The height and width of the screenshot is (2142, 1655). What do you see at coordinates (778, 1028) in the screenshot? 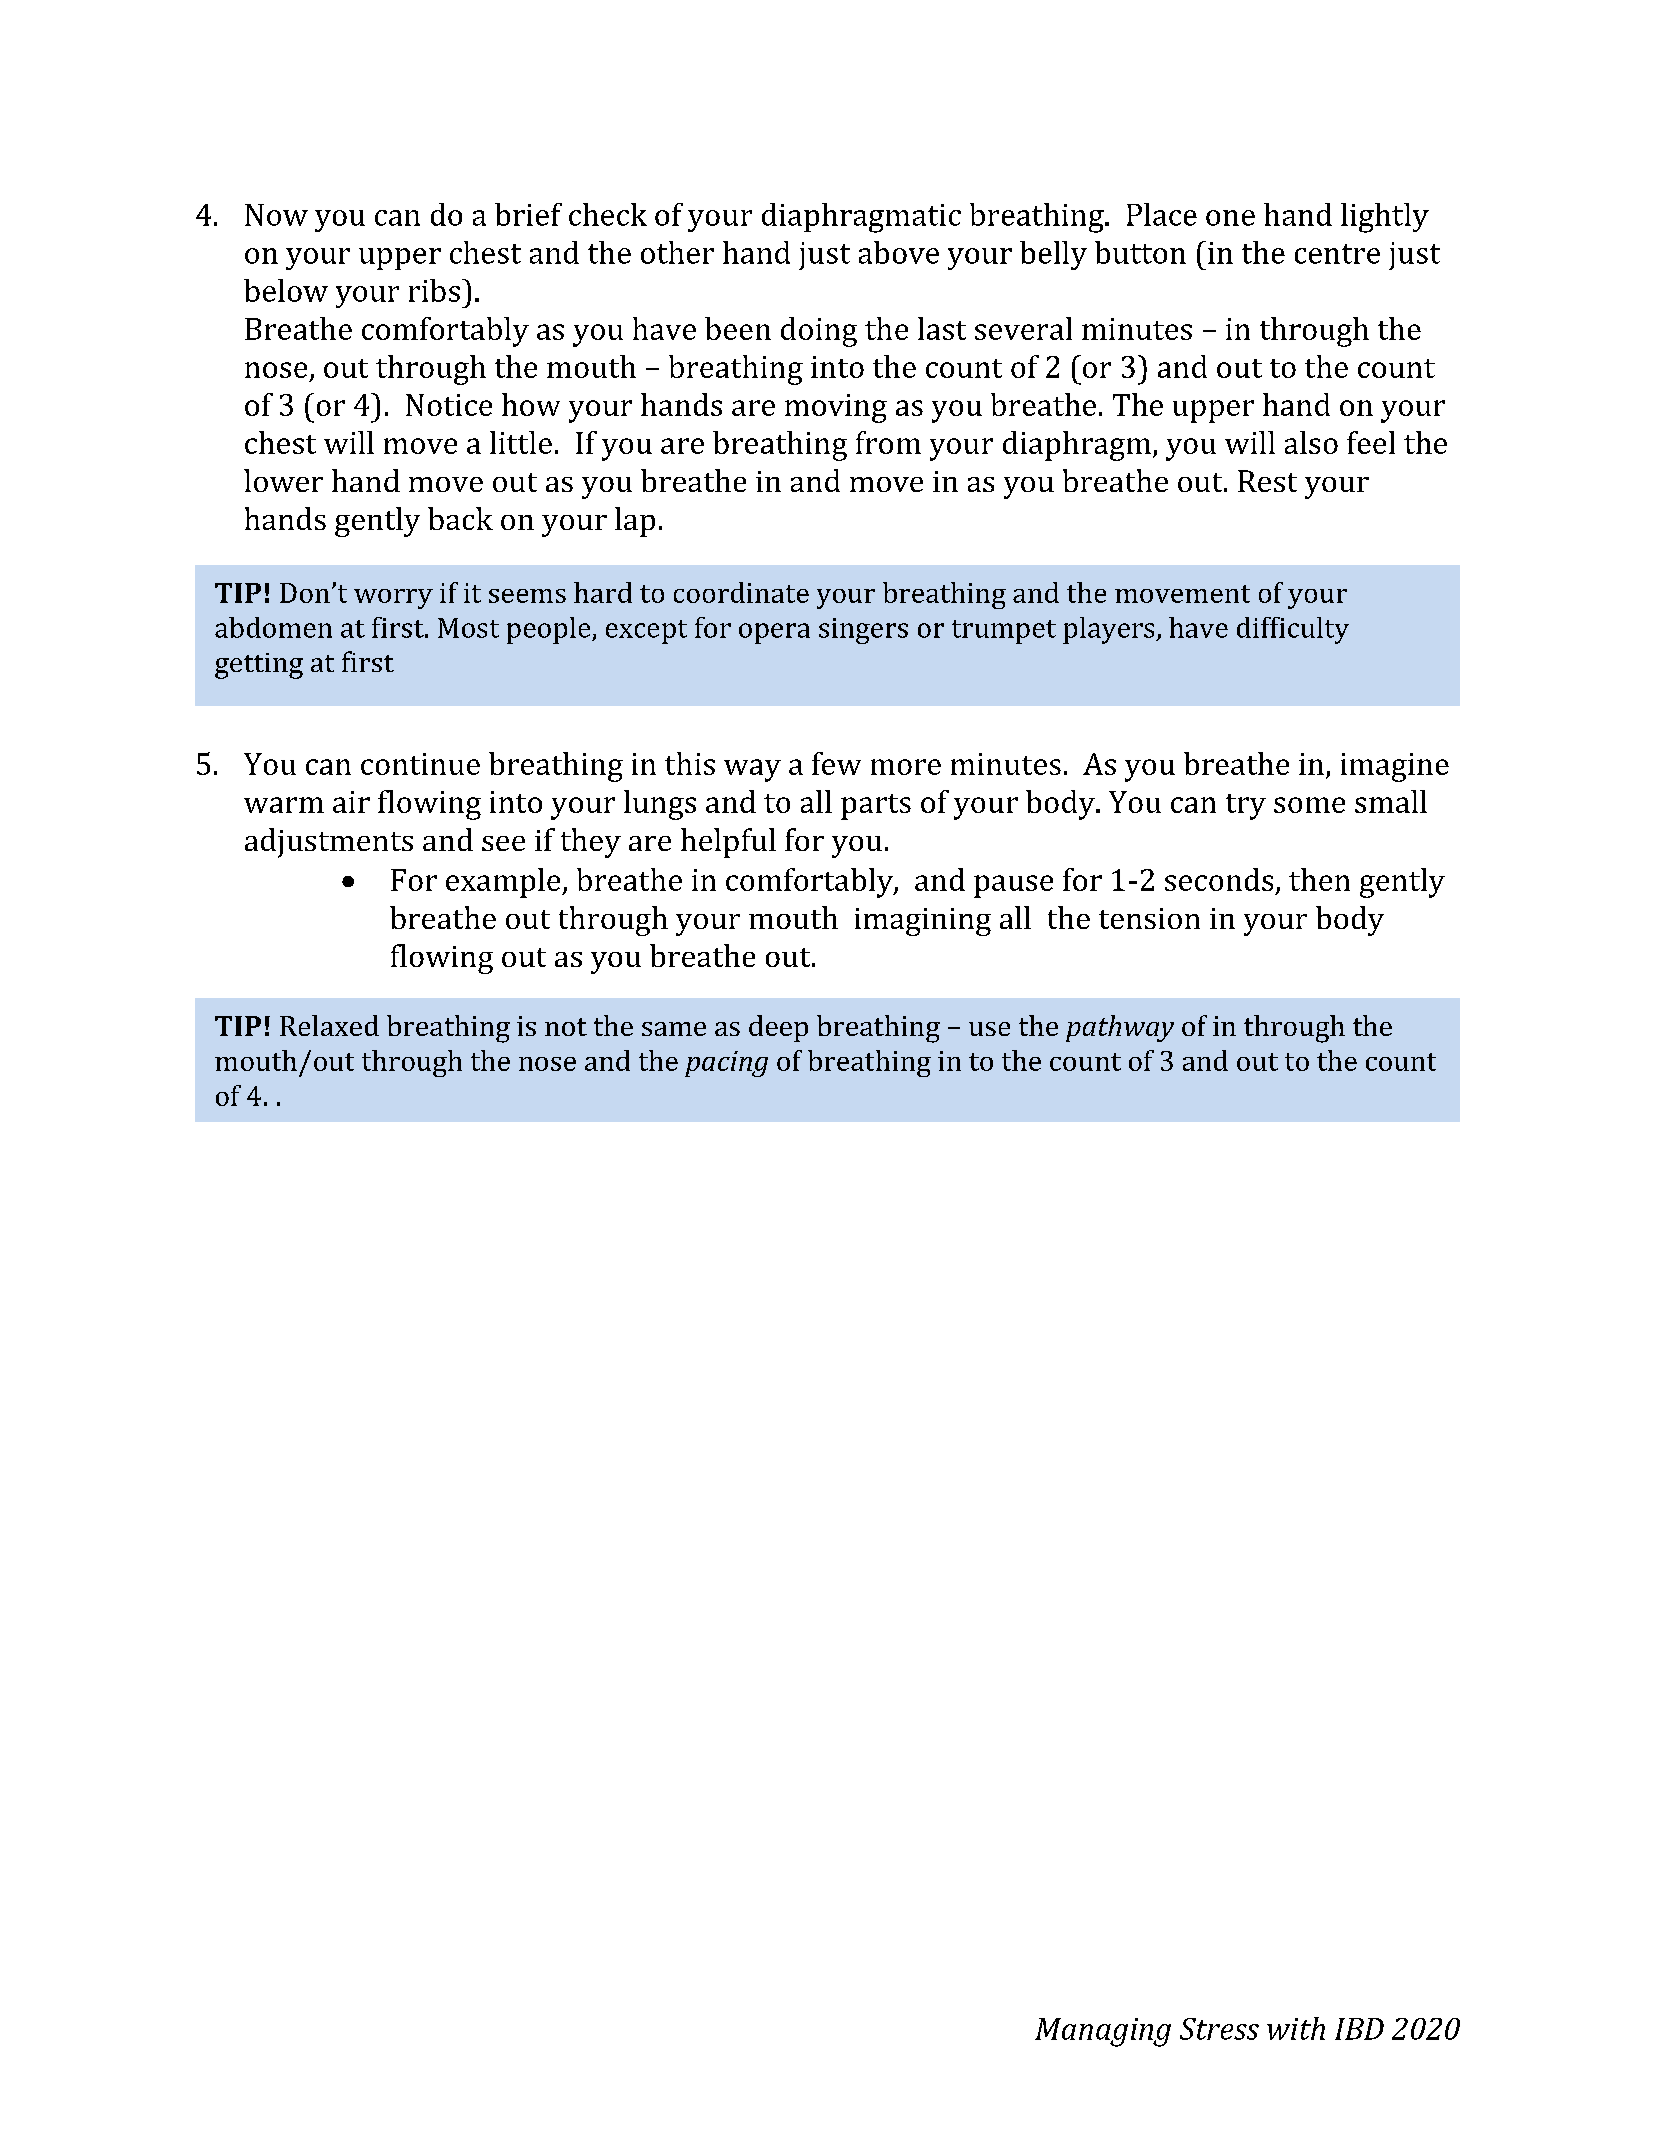
I see `deep` at bounding box center [778, 1028].
